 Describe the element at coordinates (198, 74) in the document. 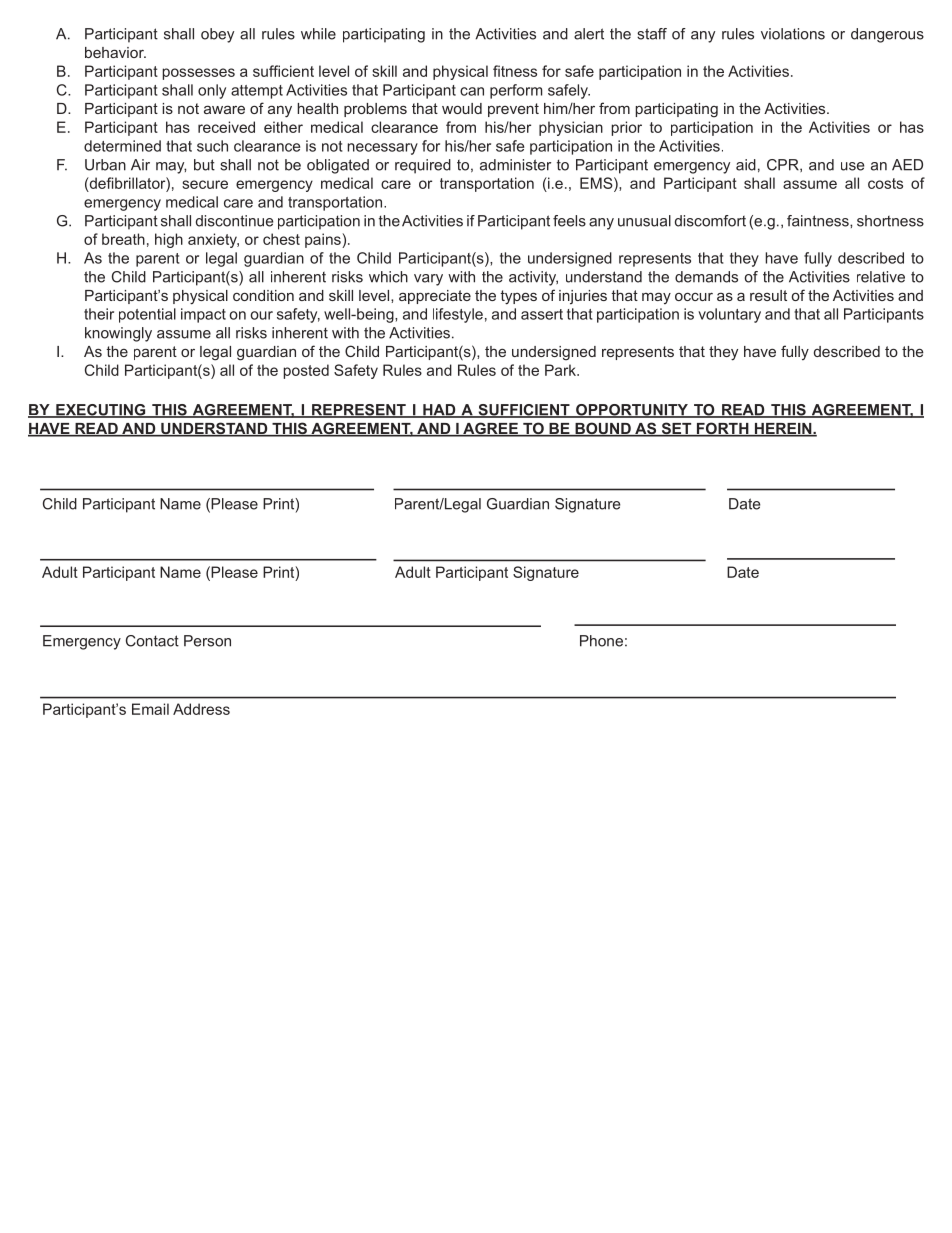

I see `possesses` at that location.
